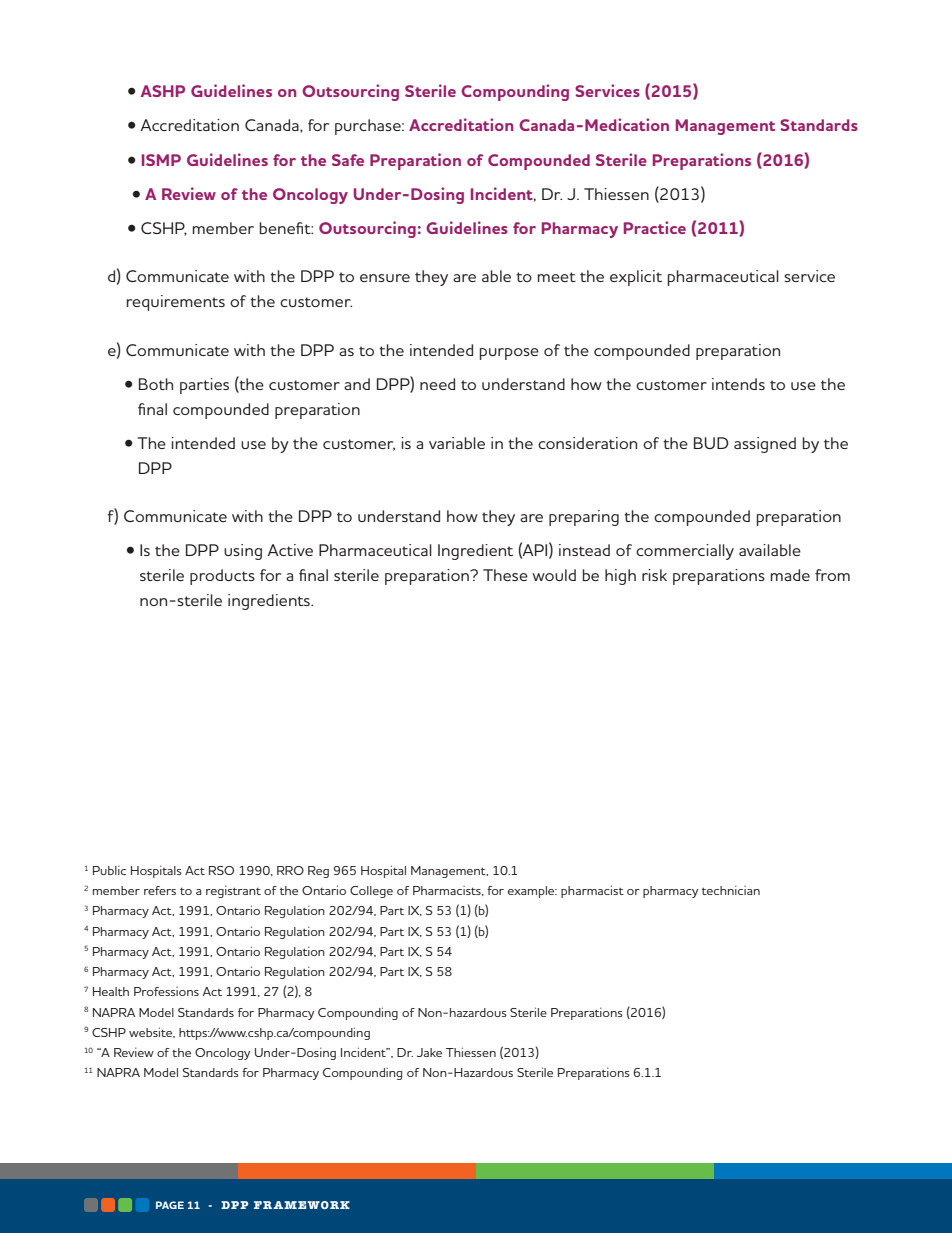 Image resolution: width=952 pixels, height=1233 pixels. I want to click on technician, so click(731, 890).
